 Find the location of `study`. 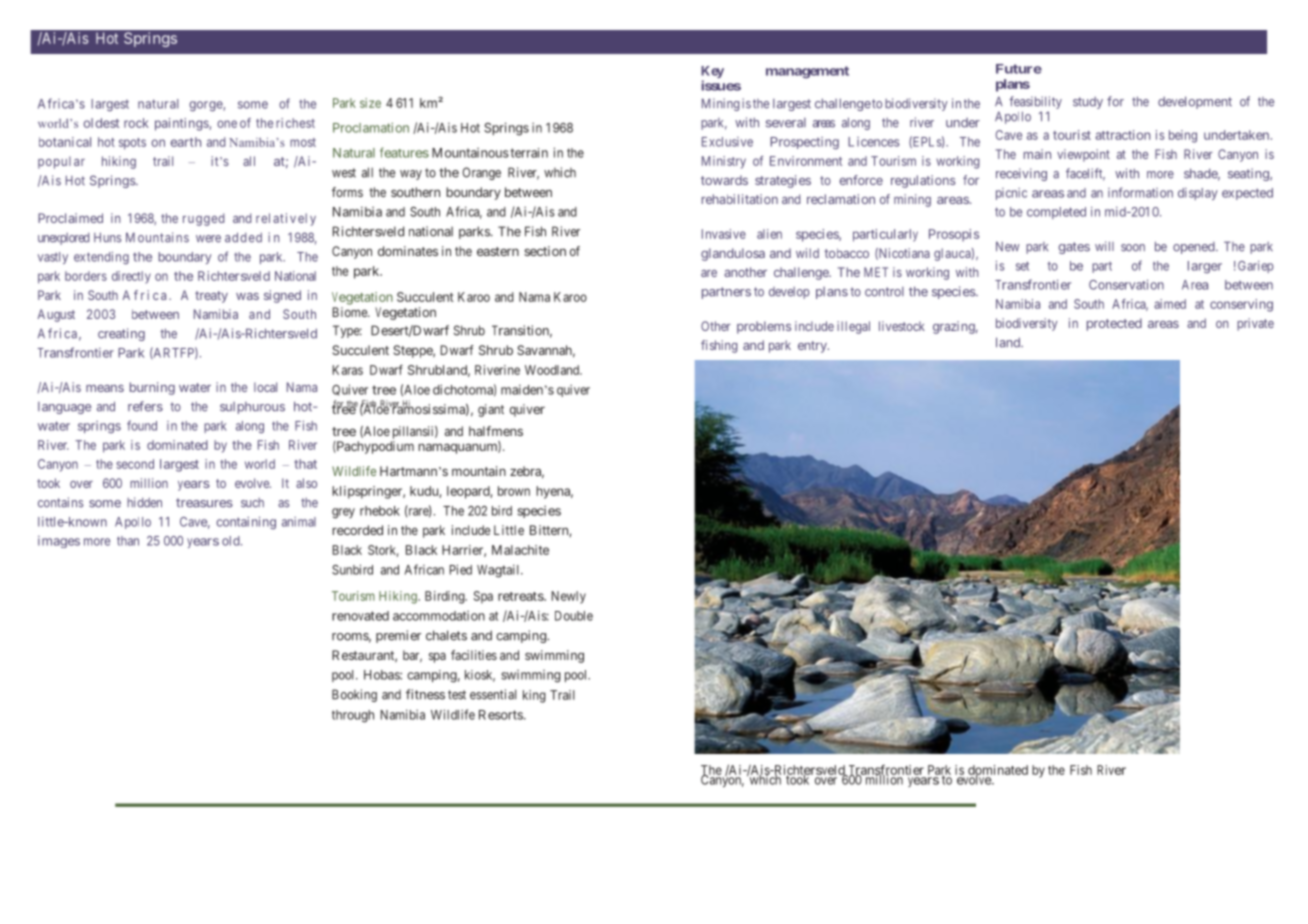

study is located at coordinates (1088, 103).
